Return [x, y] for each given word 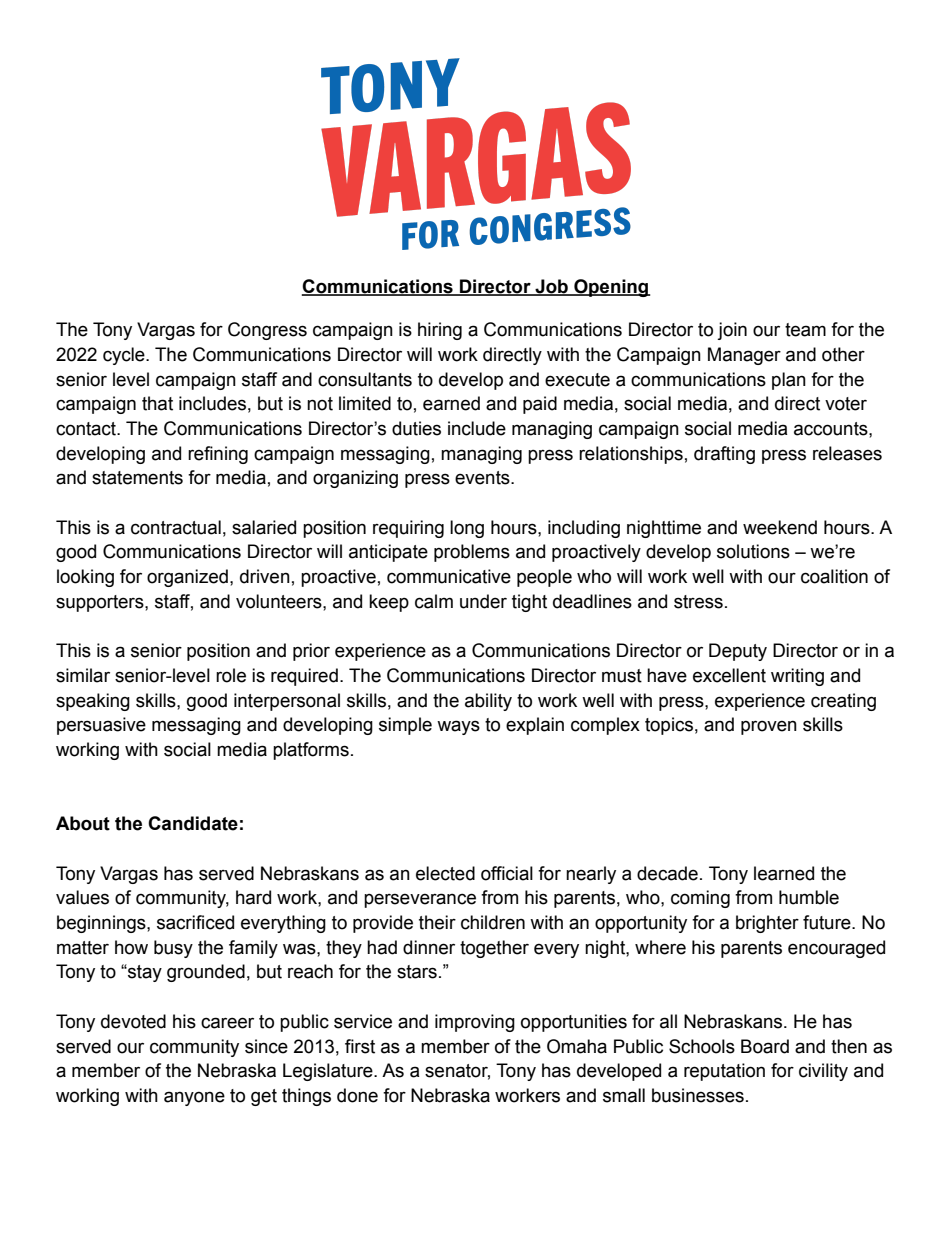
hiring [440, 331]
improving [475, 1023]
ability [488, 702]
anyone [194, 1098]
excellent [729, 675]
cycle [125, 356]
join [732, 331]
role [231, 675]
